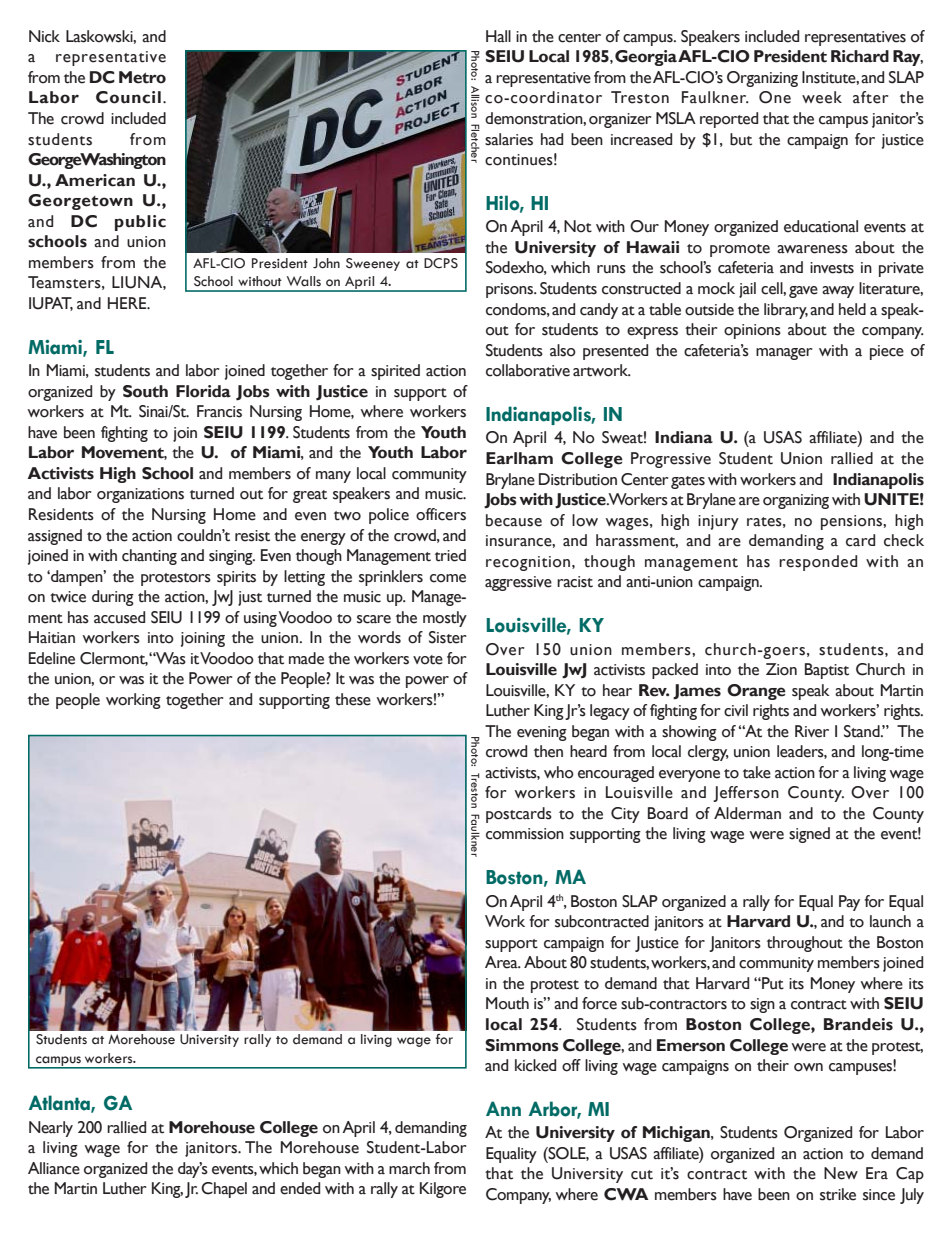 This page has height=1233, width=952. What do you see at coordinates (54, 1168) in the page?
I see `Alliance` at bounding box center [54, 1168].
